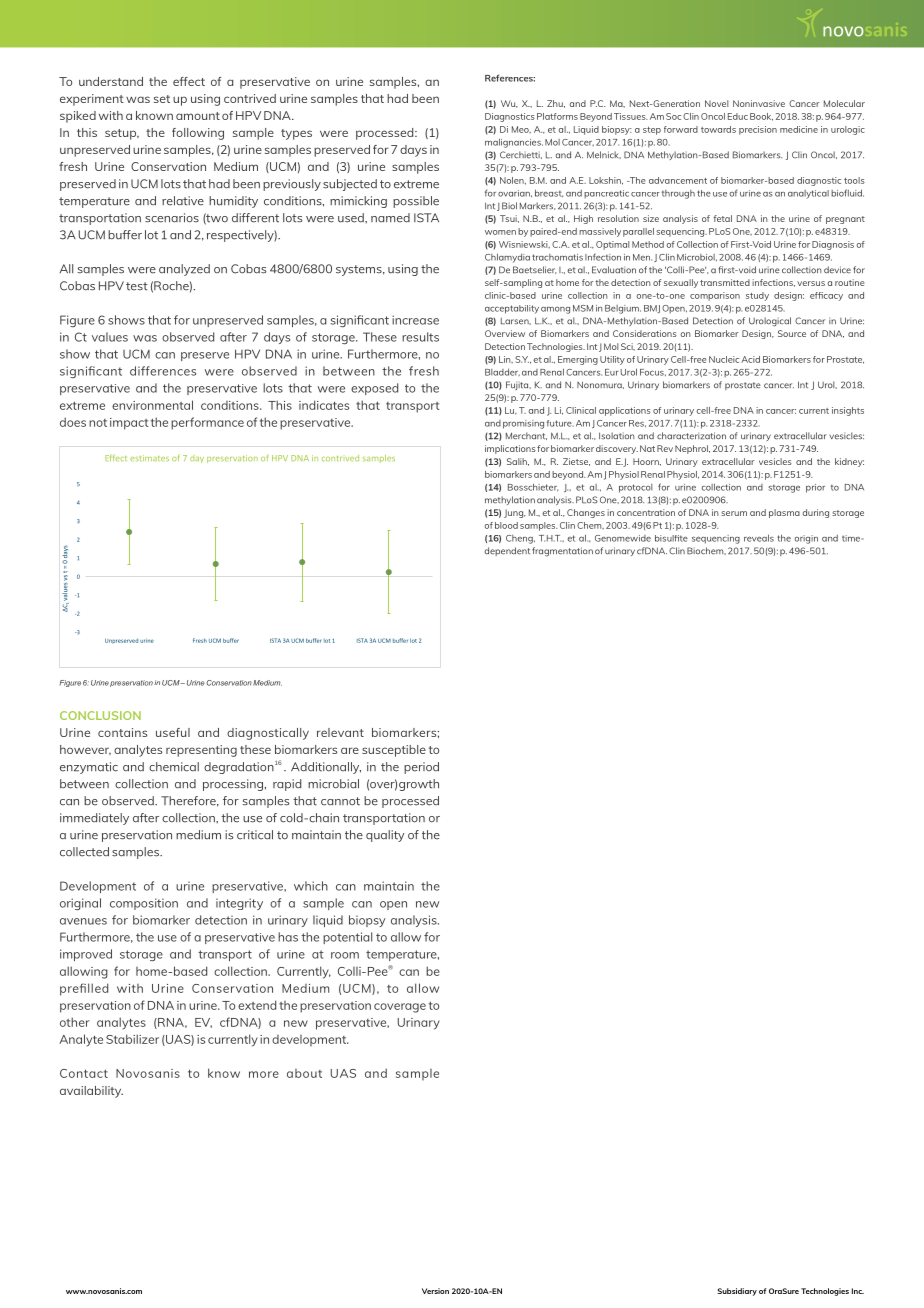 The width and height of the screenshot is (924, 1308). I want to click on composition, so click(144, 904).
